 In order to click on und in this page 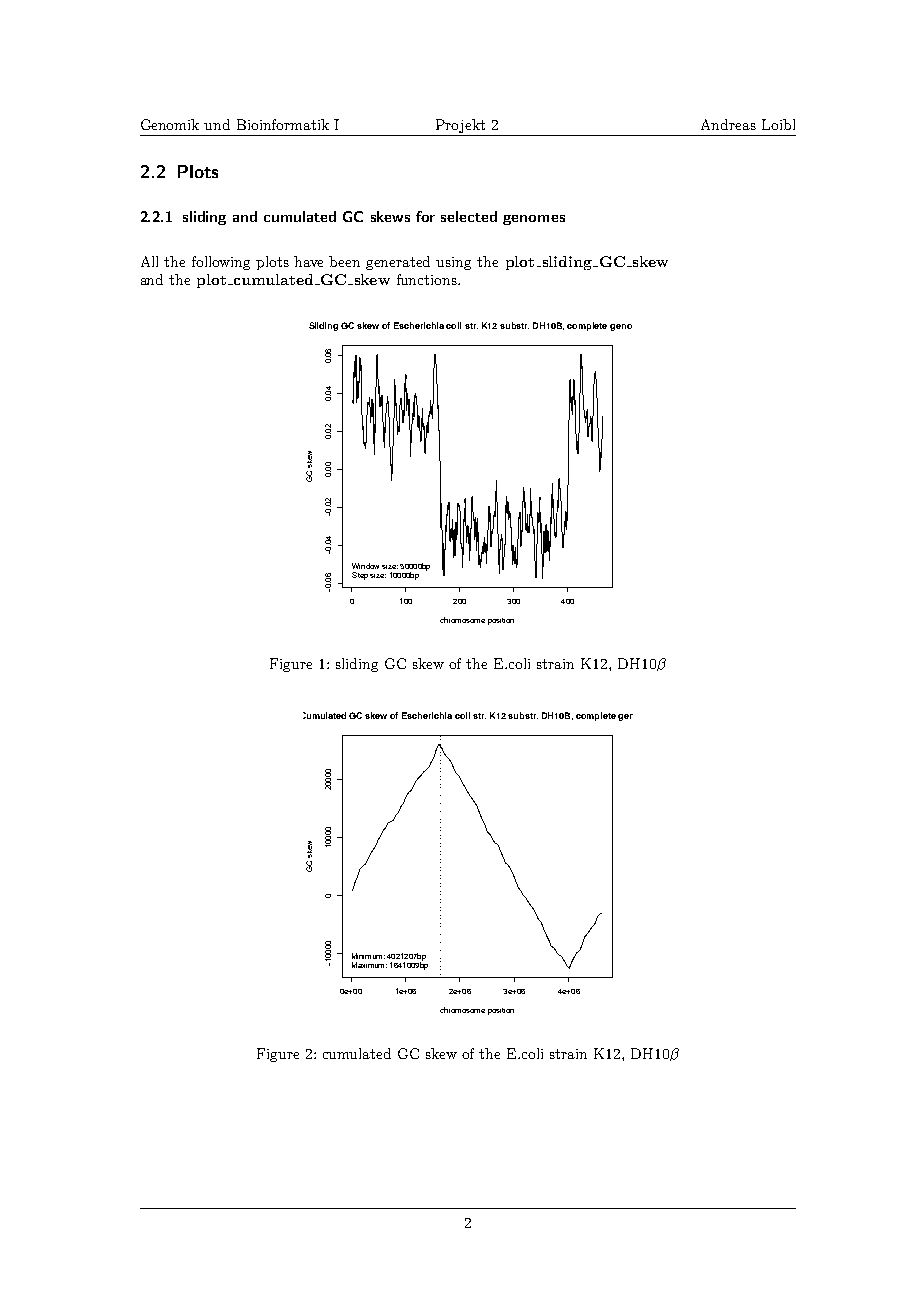, I will do `click(217, 124)`.
